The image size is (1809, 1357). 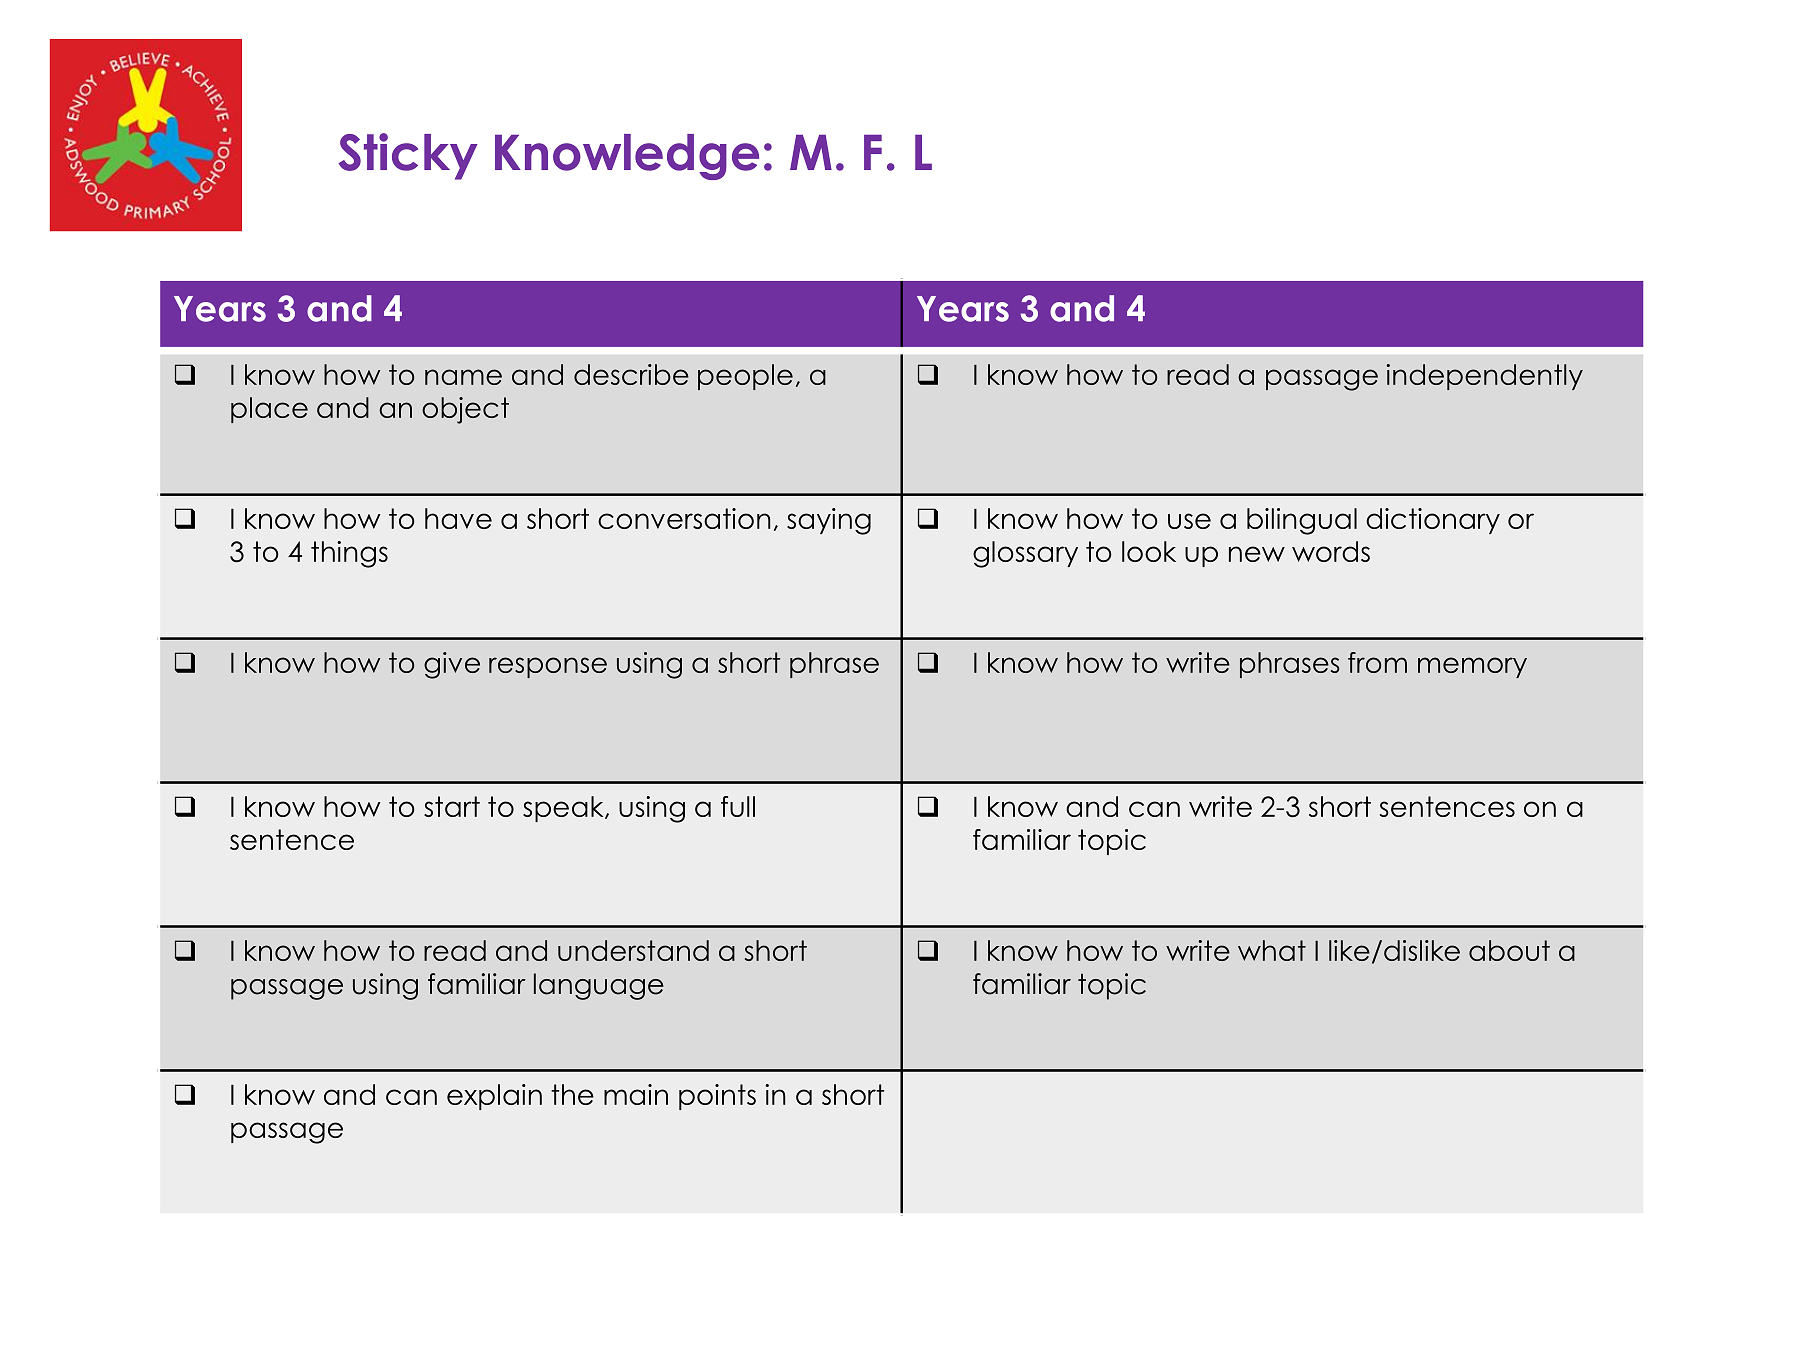 I want to click on explain, so click(x=494, y=1097).
